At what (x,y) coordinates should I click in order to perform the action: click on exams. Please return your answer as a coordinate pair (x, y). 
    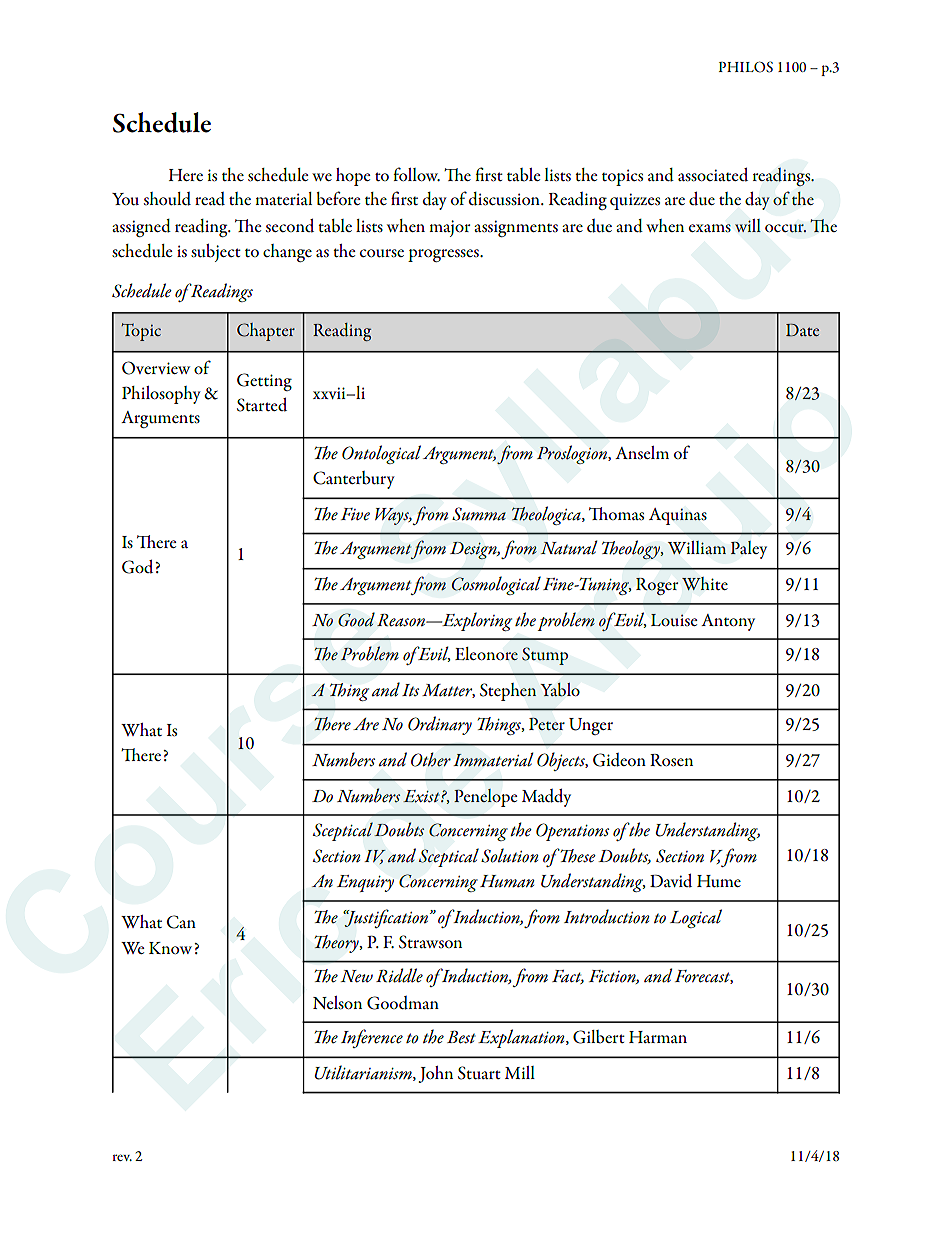
    Looking at the image, I should click on (710, 228).
